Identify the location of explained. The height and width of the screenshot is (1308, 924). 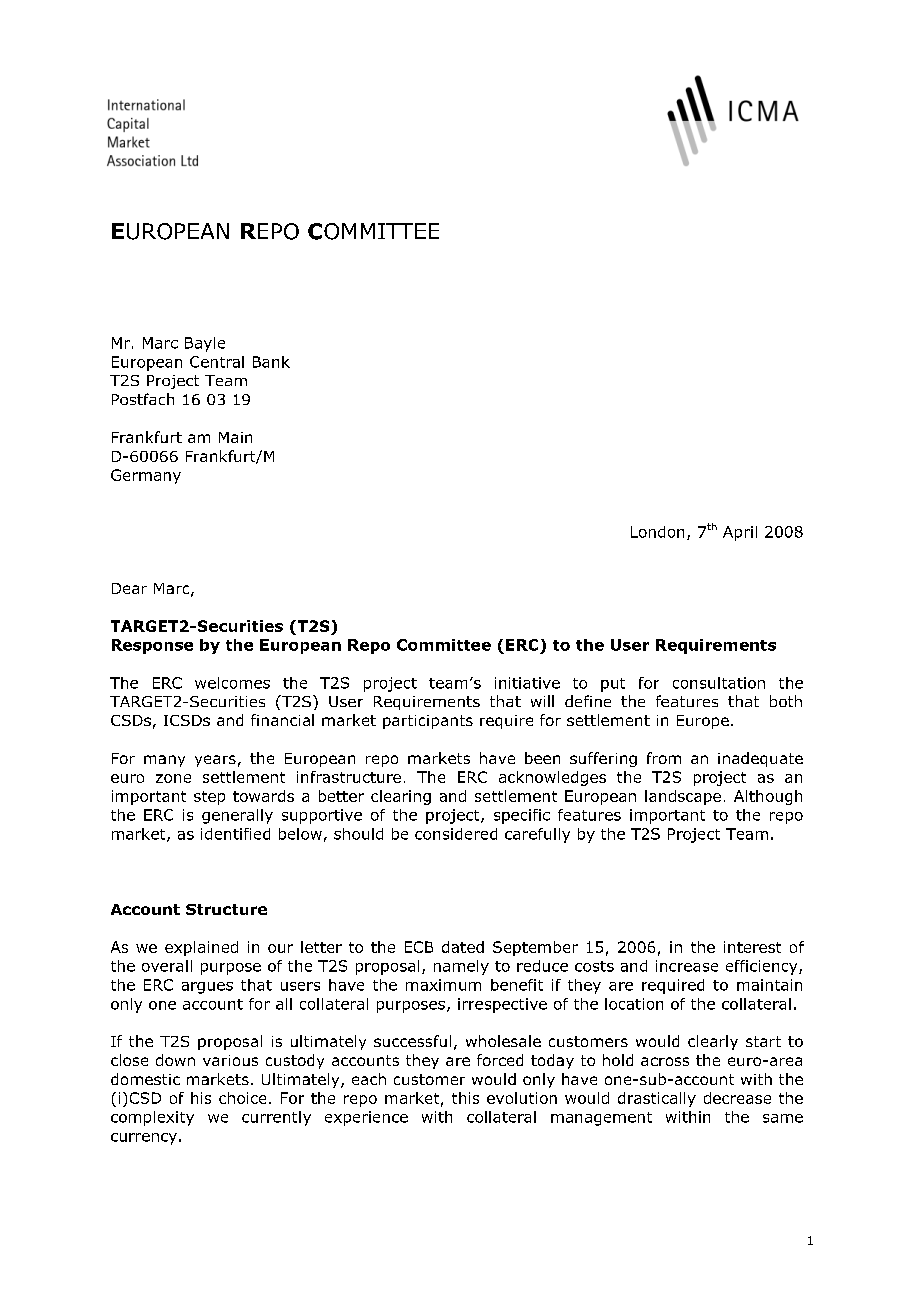
(201, 948).
